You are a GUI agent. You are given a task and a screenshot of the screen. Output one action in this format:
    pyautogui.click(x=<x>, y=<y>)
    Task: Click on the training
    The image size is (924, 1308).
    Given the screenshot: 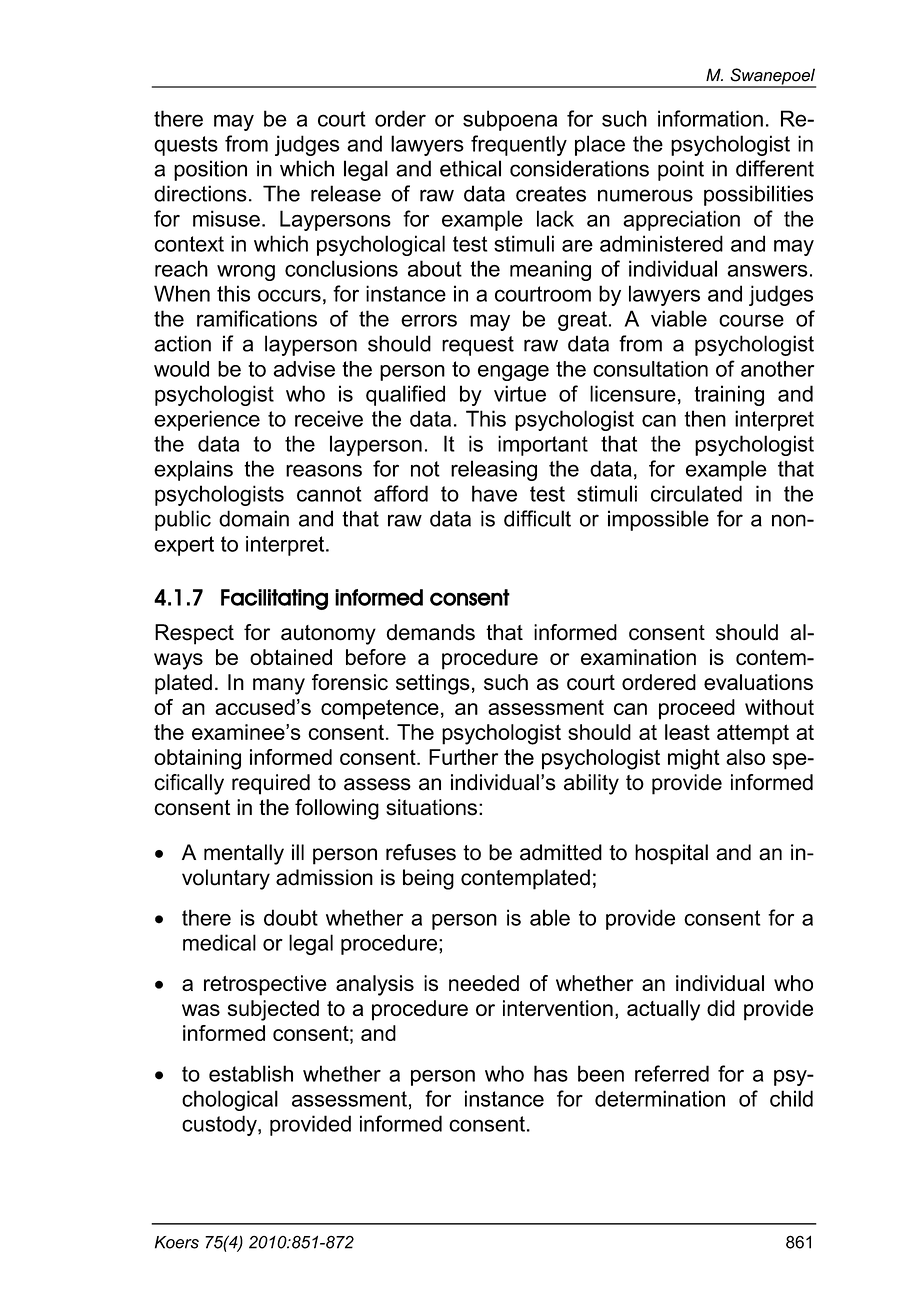 What is the action you would take?
    pyautogui.click(x=729, y=395)
